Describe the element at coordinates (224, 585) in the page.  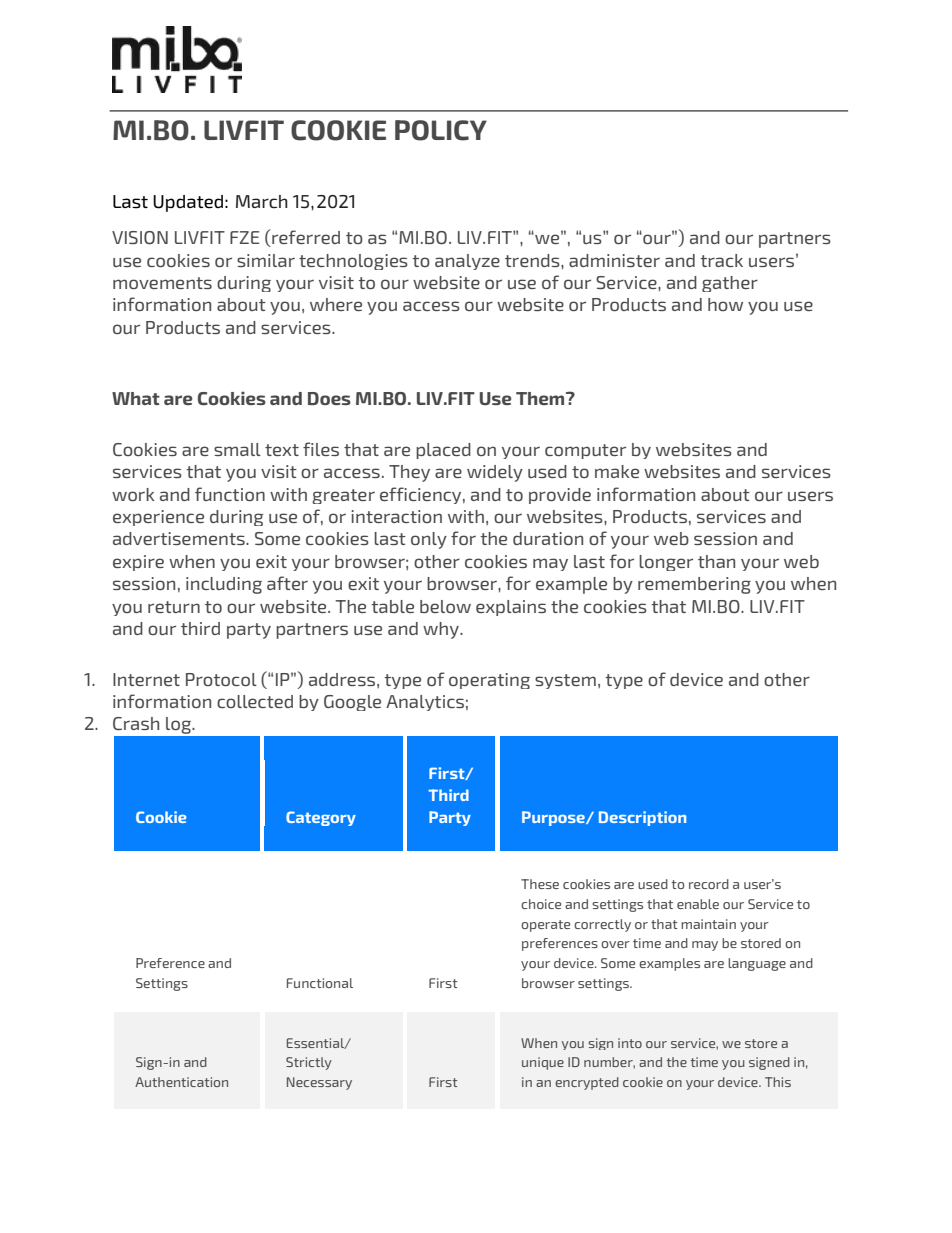
I see `including` at that location.
